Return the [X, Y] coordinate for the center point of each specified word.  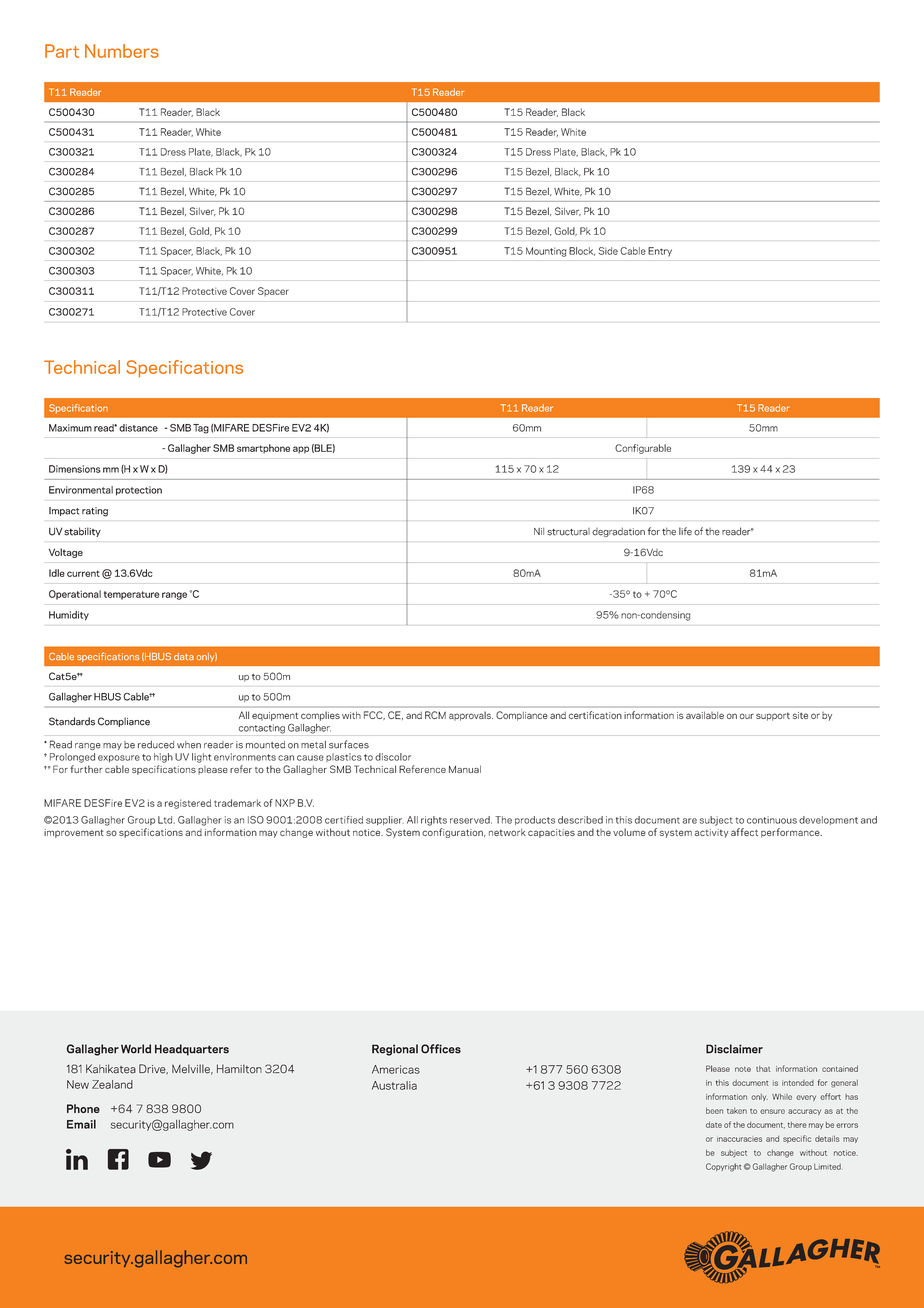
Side [608, 251]
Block [582, 251]
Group [141, 820]
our [747, 716]
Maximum [70, 428]
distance [138, 428]
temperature [131, 595]
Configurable [643, 449]
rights [434, 821]
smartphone [263, 449]
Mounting [546, 252]
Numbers [122, 51]
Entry [660, 252]
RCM [435, 715]
